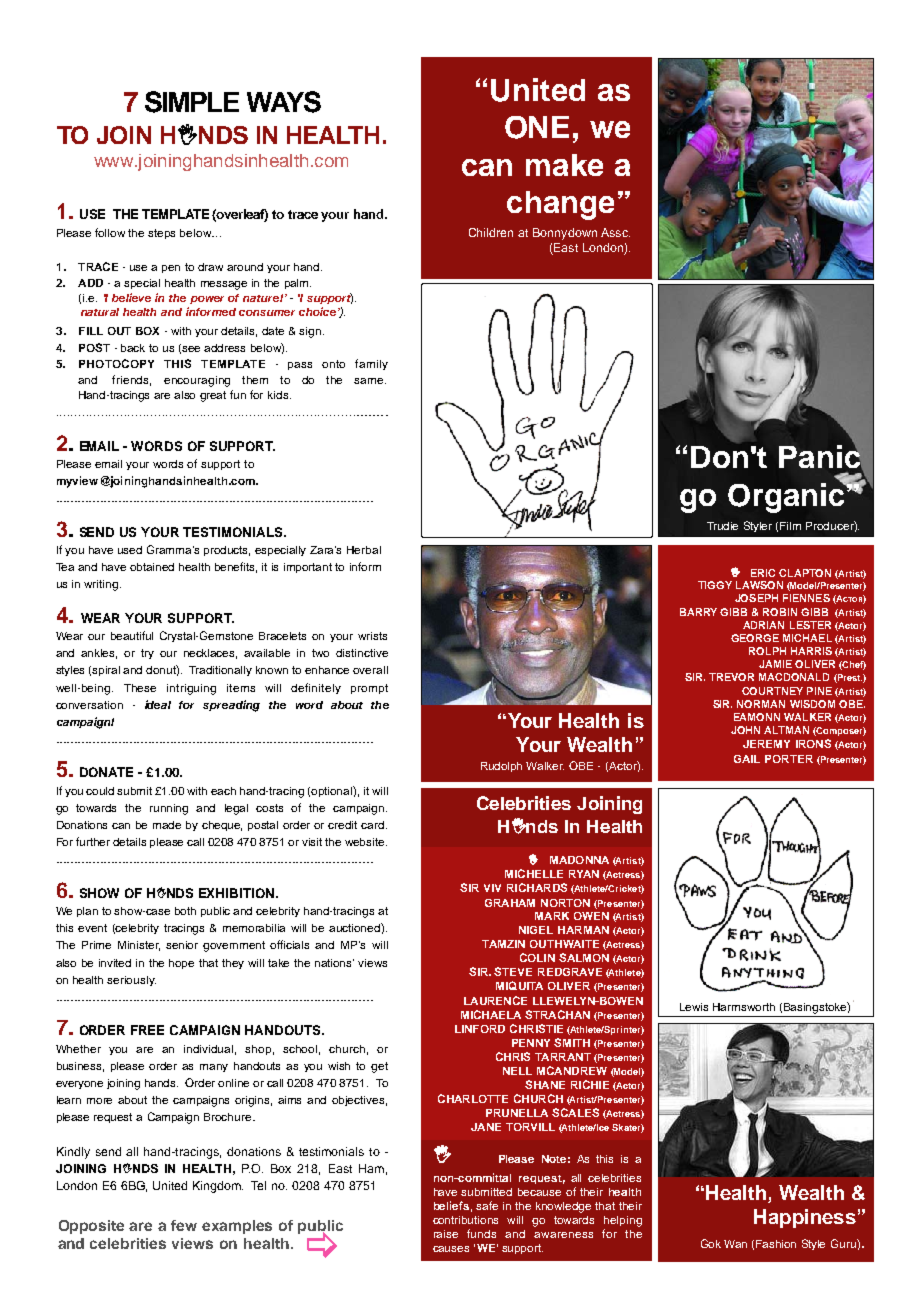 The width and height of the screenshot is (900, 1316). What do you see at coordinates (694, 1007) in the screenshot?
I see `Lewis` at bounding box center [694, 1007].
